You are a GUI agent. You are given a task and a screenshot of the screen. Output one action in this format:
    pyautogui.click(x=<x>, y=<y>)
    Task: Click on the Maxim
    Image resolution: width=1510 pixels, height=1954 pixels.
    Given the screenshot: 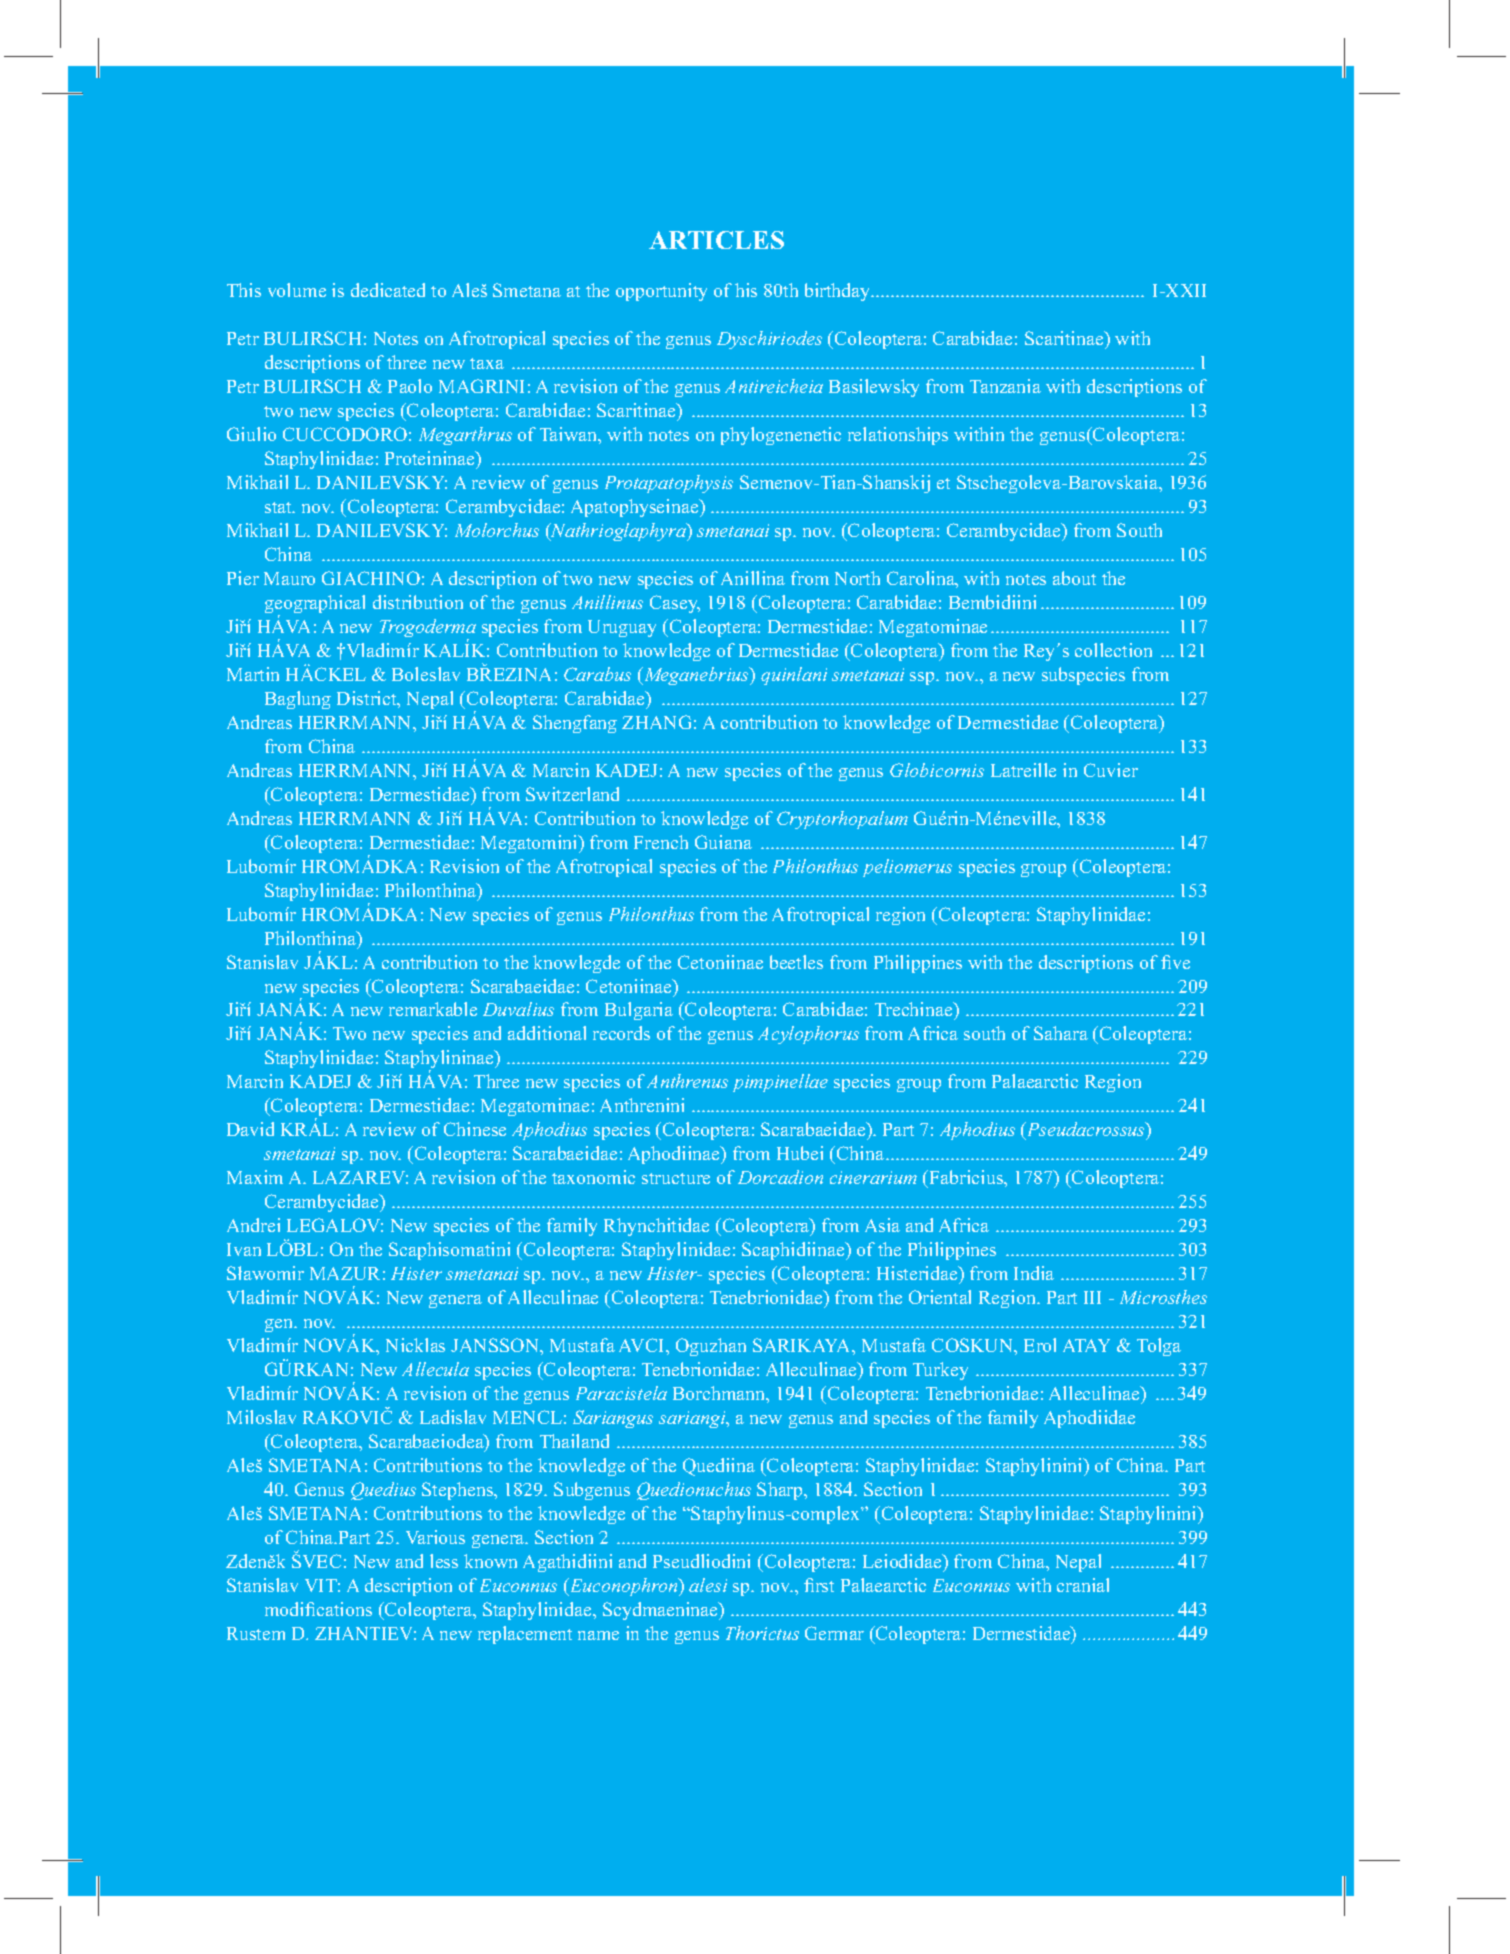 What is the action you would take?
    pyautogui.click(x=255, y=1177)
